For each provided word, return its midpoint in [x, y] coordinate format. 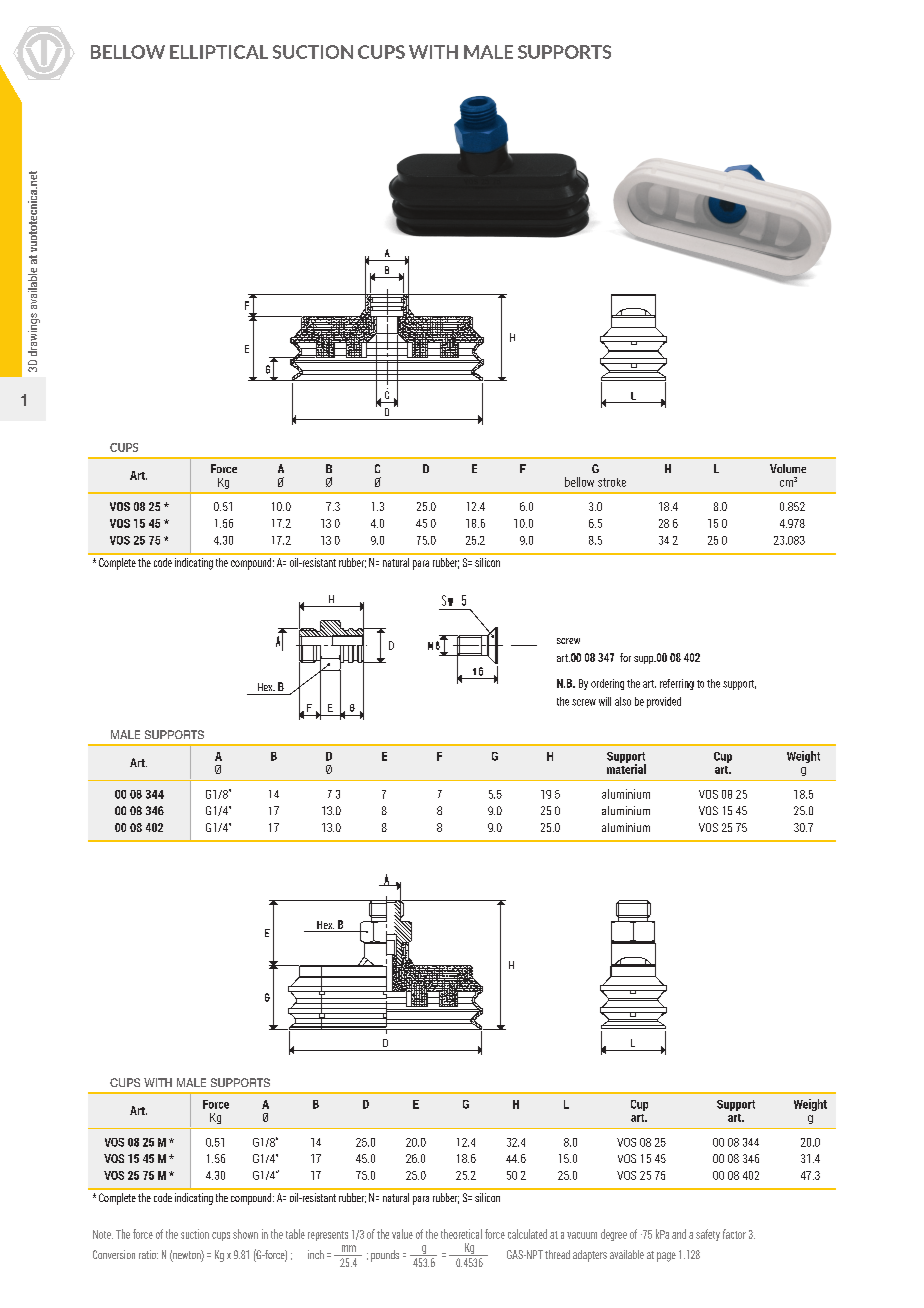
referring [677, 684]
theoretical [461, 1234]
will [605, 701]
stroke [612, 482]
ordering [607, 684]
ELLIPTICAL [219, 52]
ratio [148, 1254]
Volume [788, 468]
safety [708, 1235]
